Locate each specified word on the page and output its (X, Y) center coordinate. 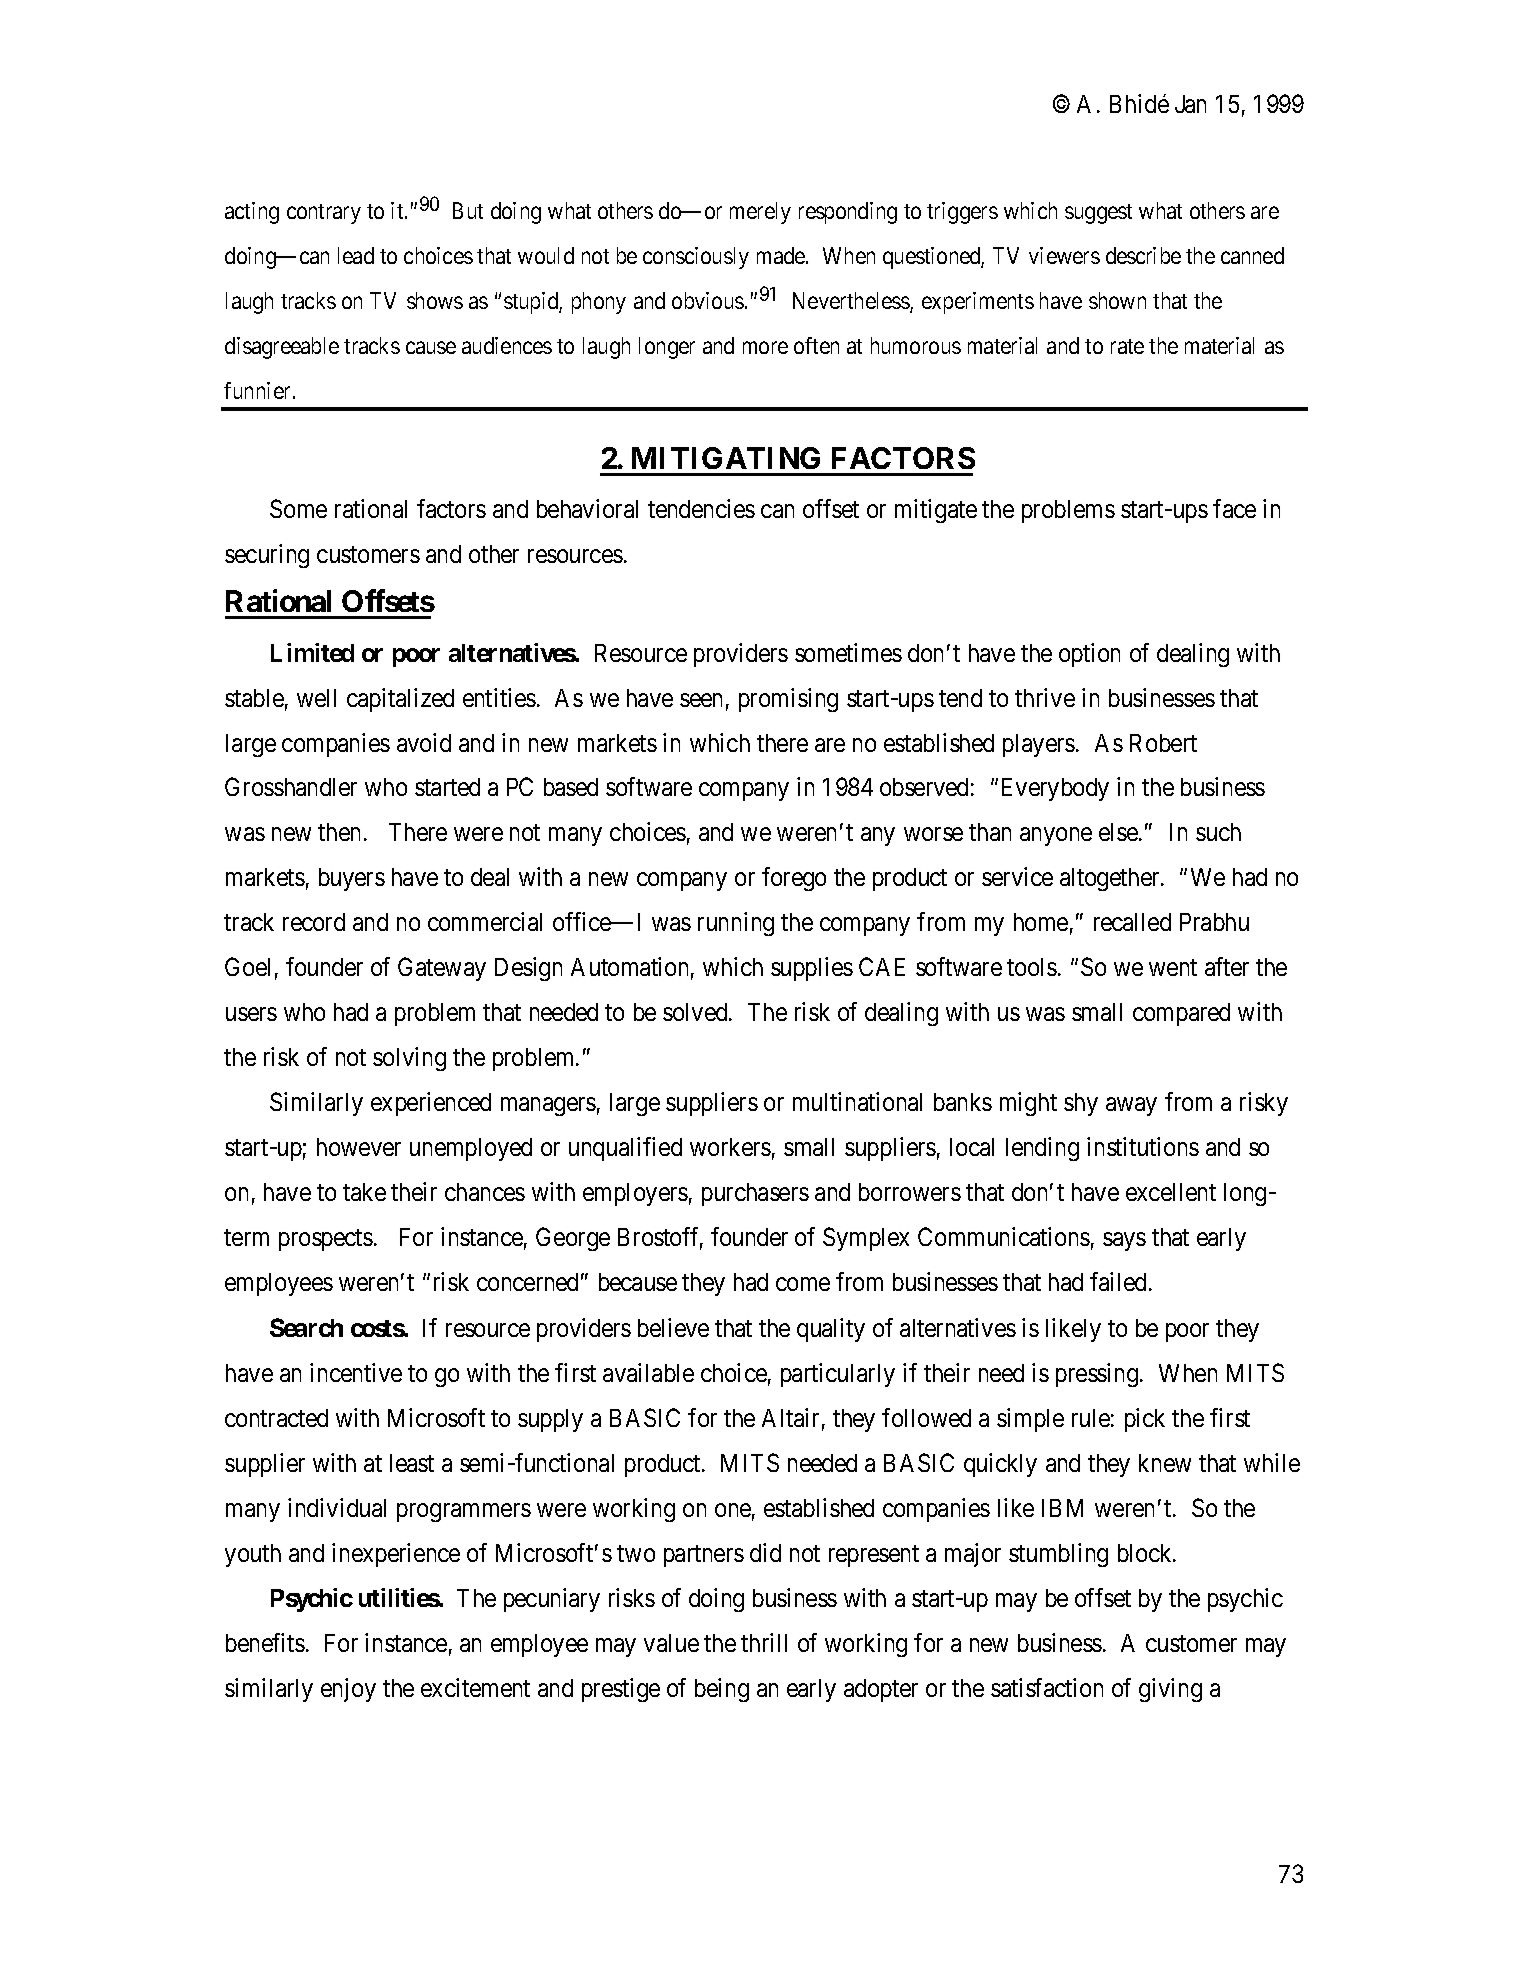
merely (760, 213)
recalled (1132, 922)
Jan (1190, 104)
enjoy (348, 1690)
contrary (324, 214)
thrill (764, 1642)
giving (1170, 1690)
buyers (352, 879)
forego (794, 879)
